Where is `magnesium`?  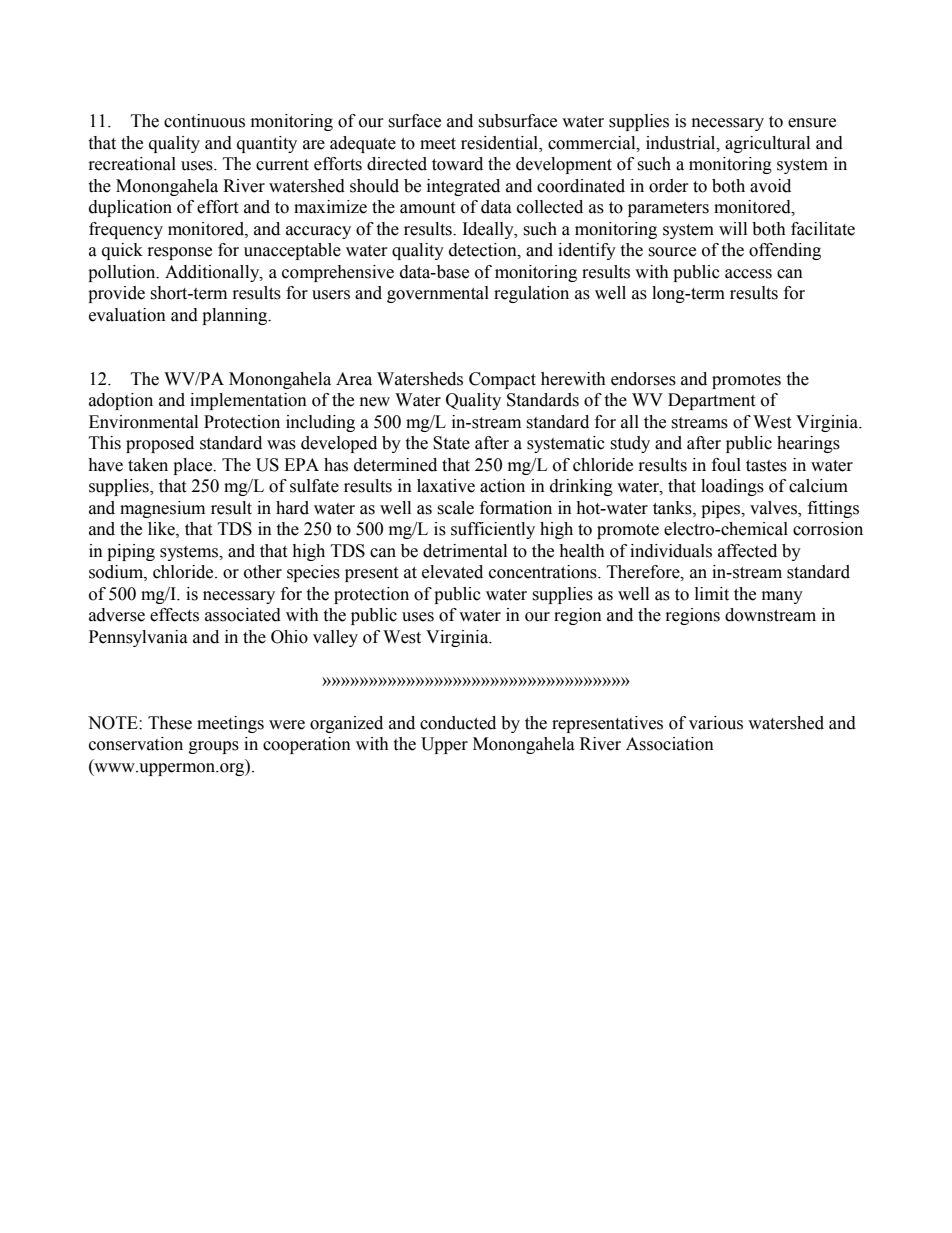 magnesium is located at coordinates (162, 509).
